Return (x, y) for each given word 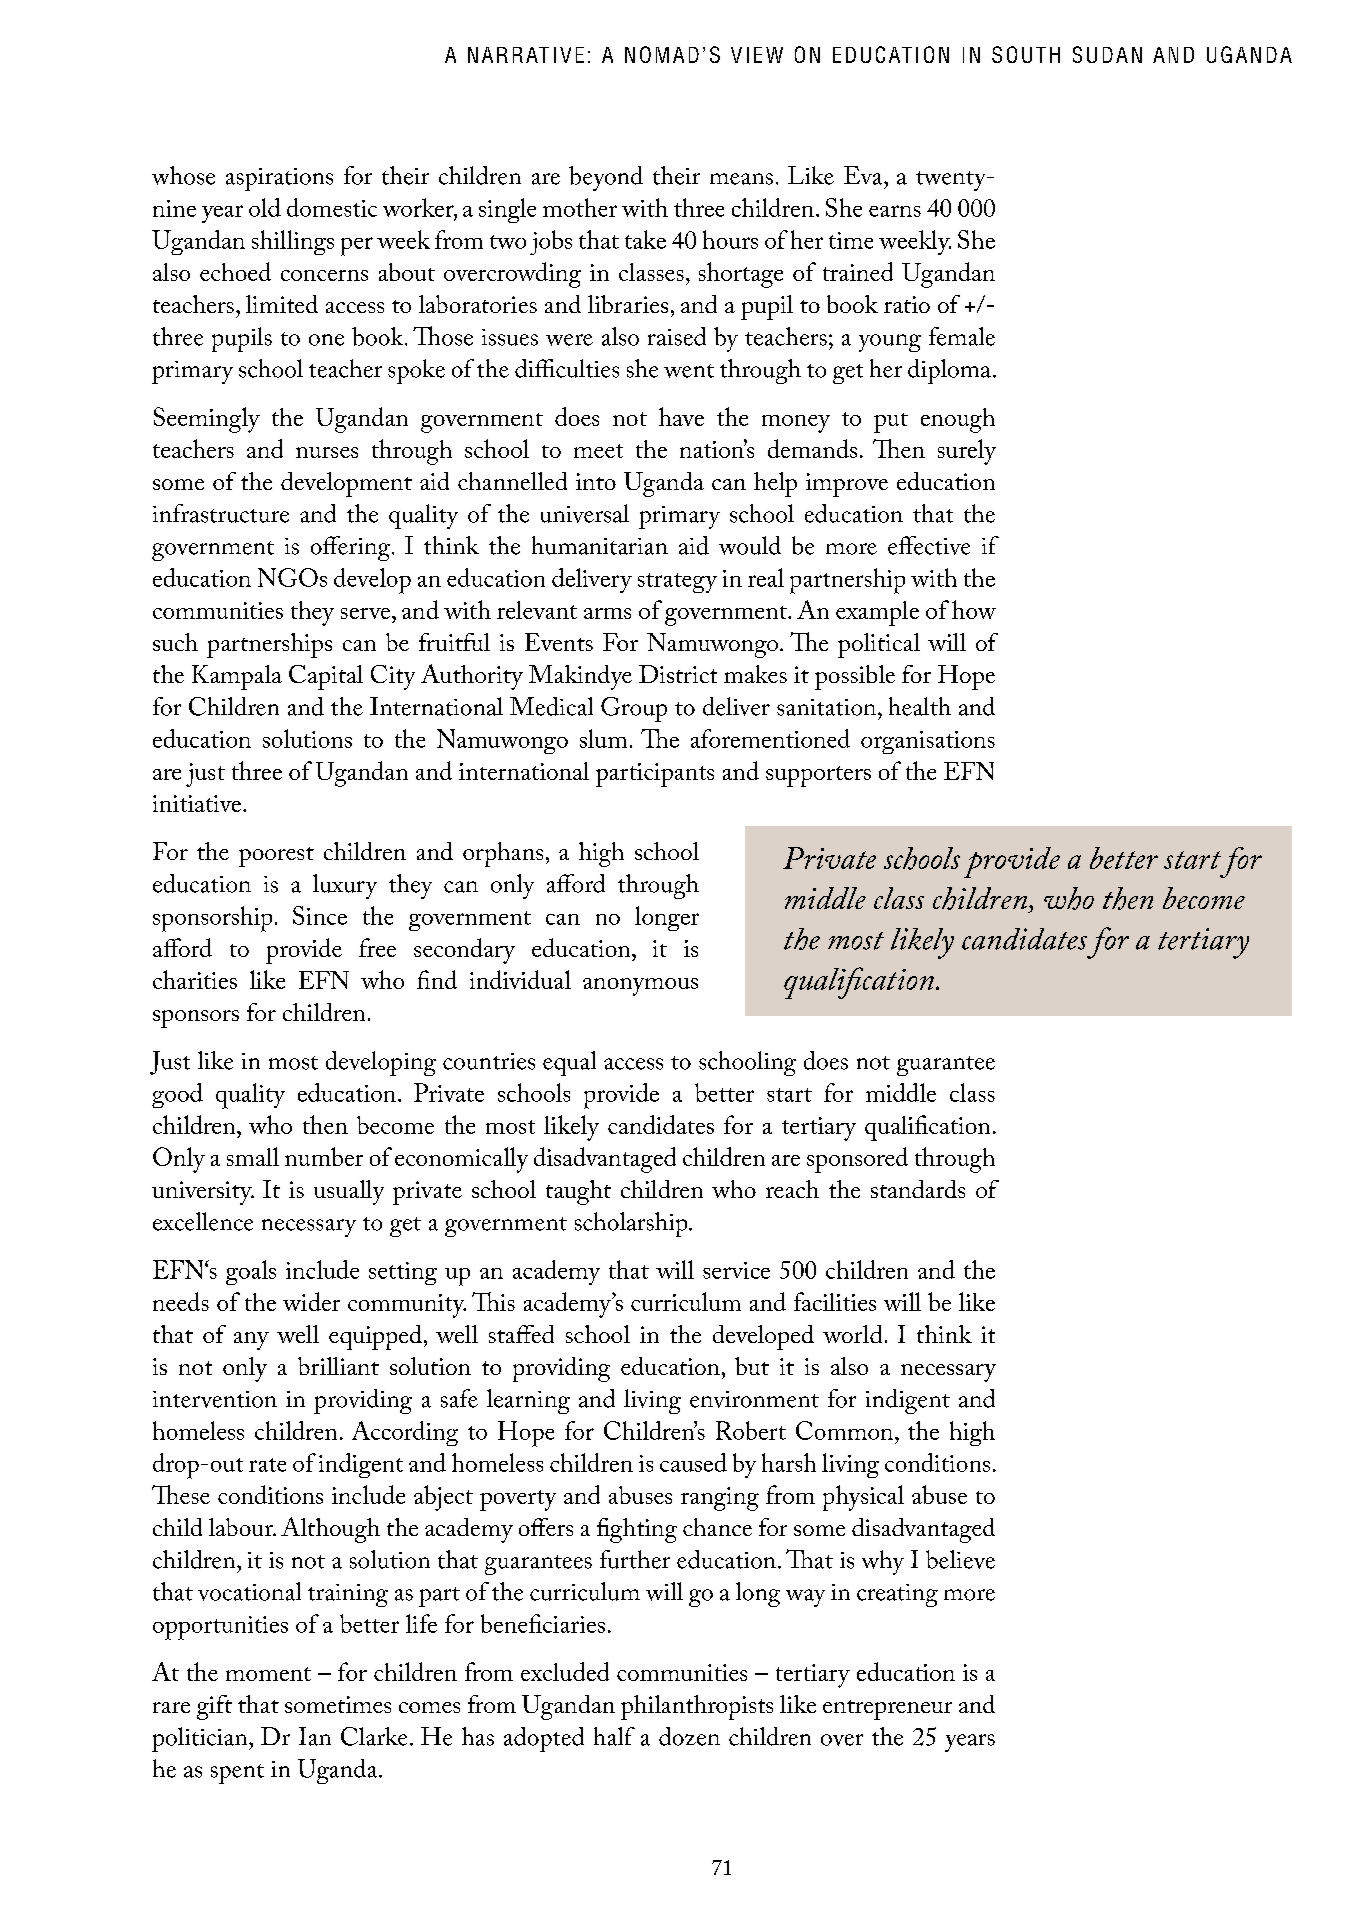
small (253, 1156)
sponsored (857, 1160)
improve (847, 485)
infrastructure (221, 513)
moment (268, 1674)
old (265, 207)
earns (895, 211)
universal (585, 513)
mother (580, 207)
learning (528, 1401)
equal (569, 1063)
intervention (215, 1399)
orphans (503, 854)
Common (846, 1430)
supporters (818, 776)
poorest (276, 857)
